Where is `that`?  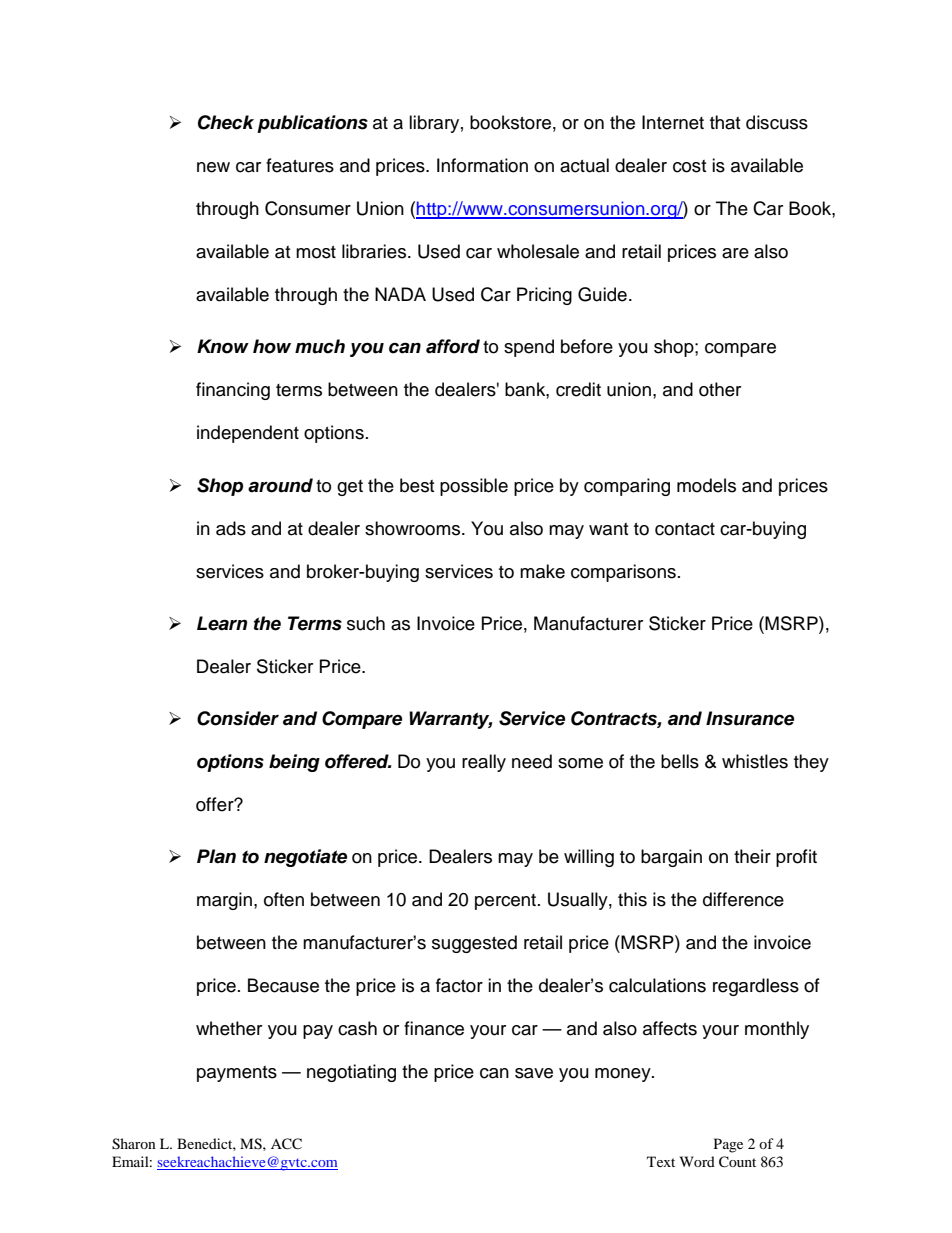 that is located at coordinates (725, 122).
